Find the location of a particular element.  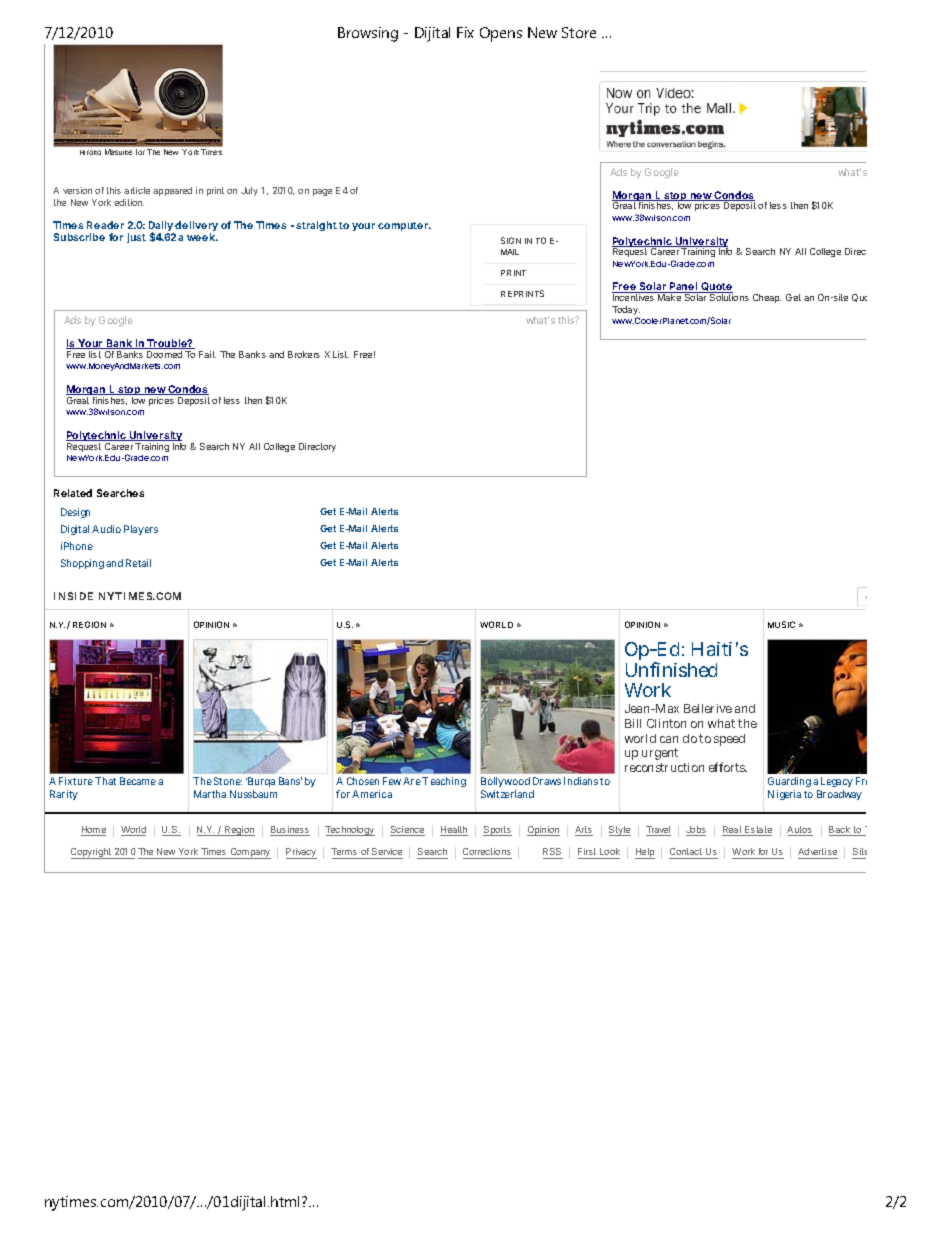

Estate is located at coordinates (757, 831).
